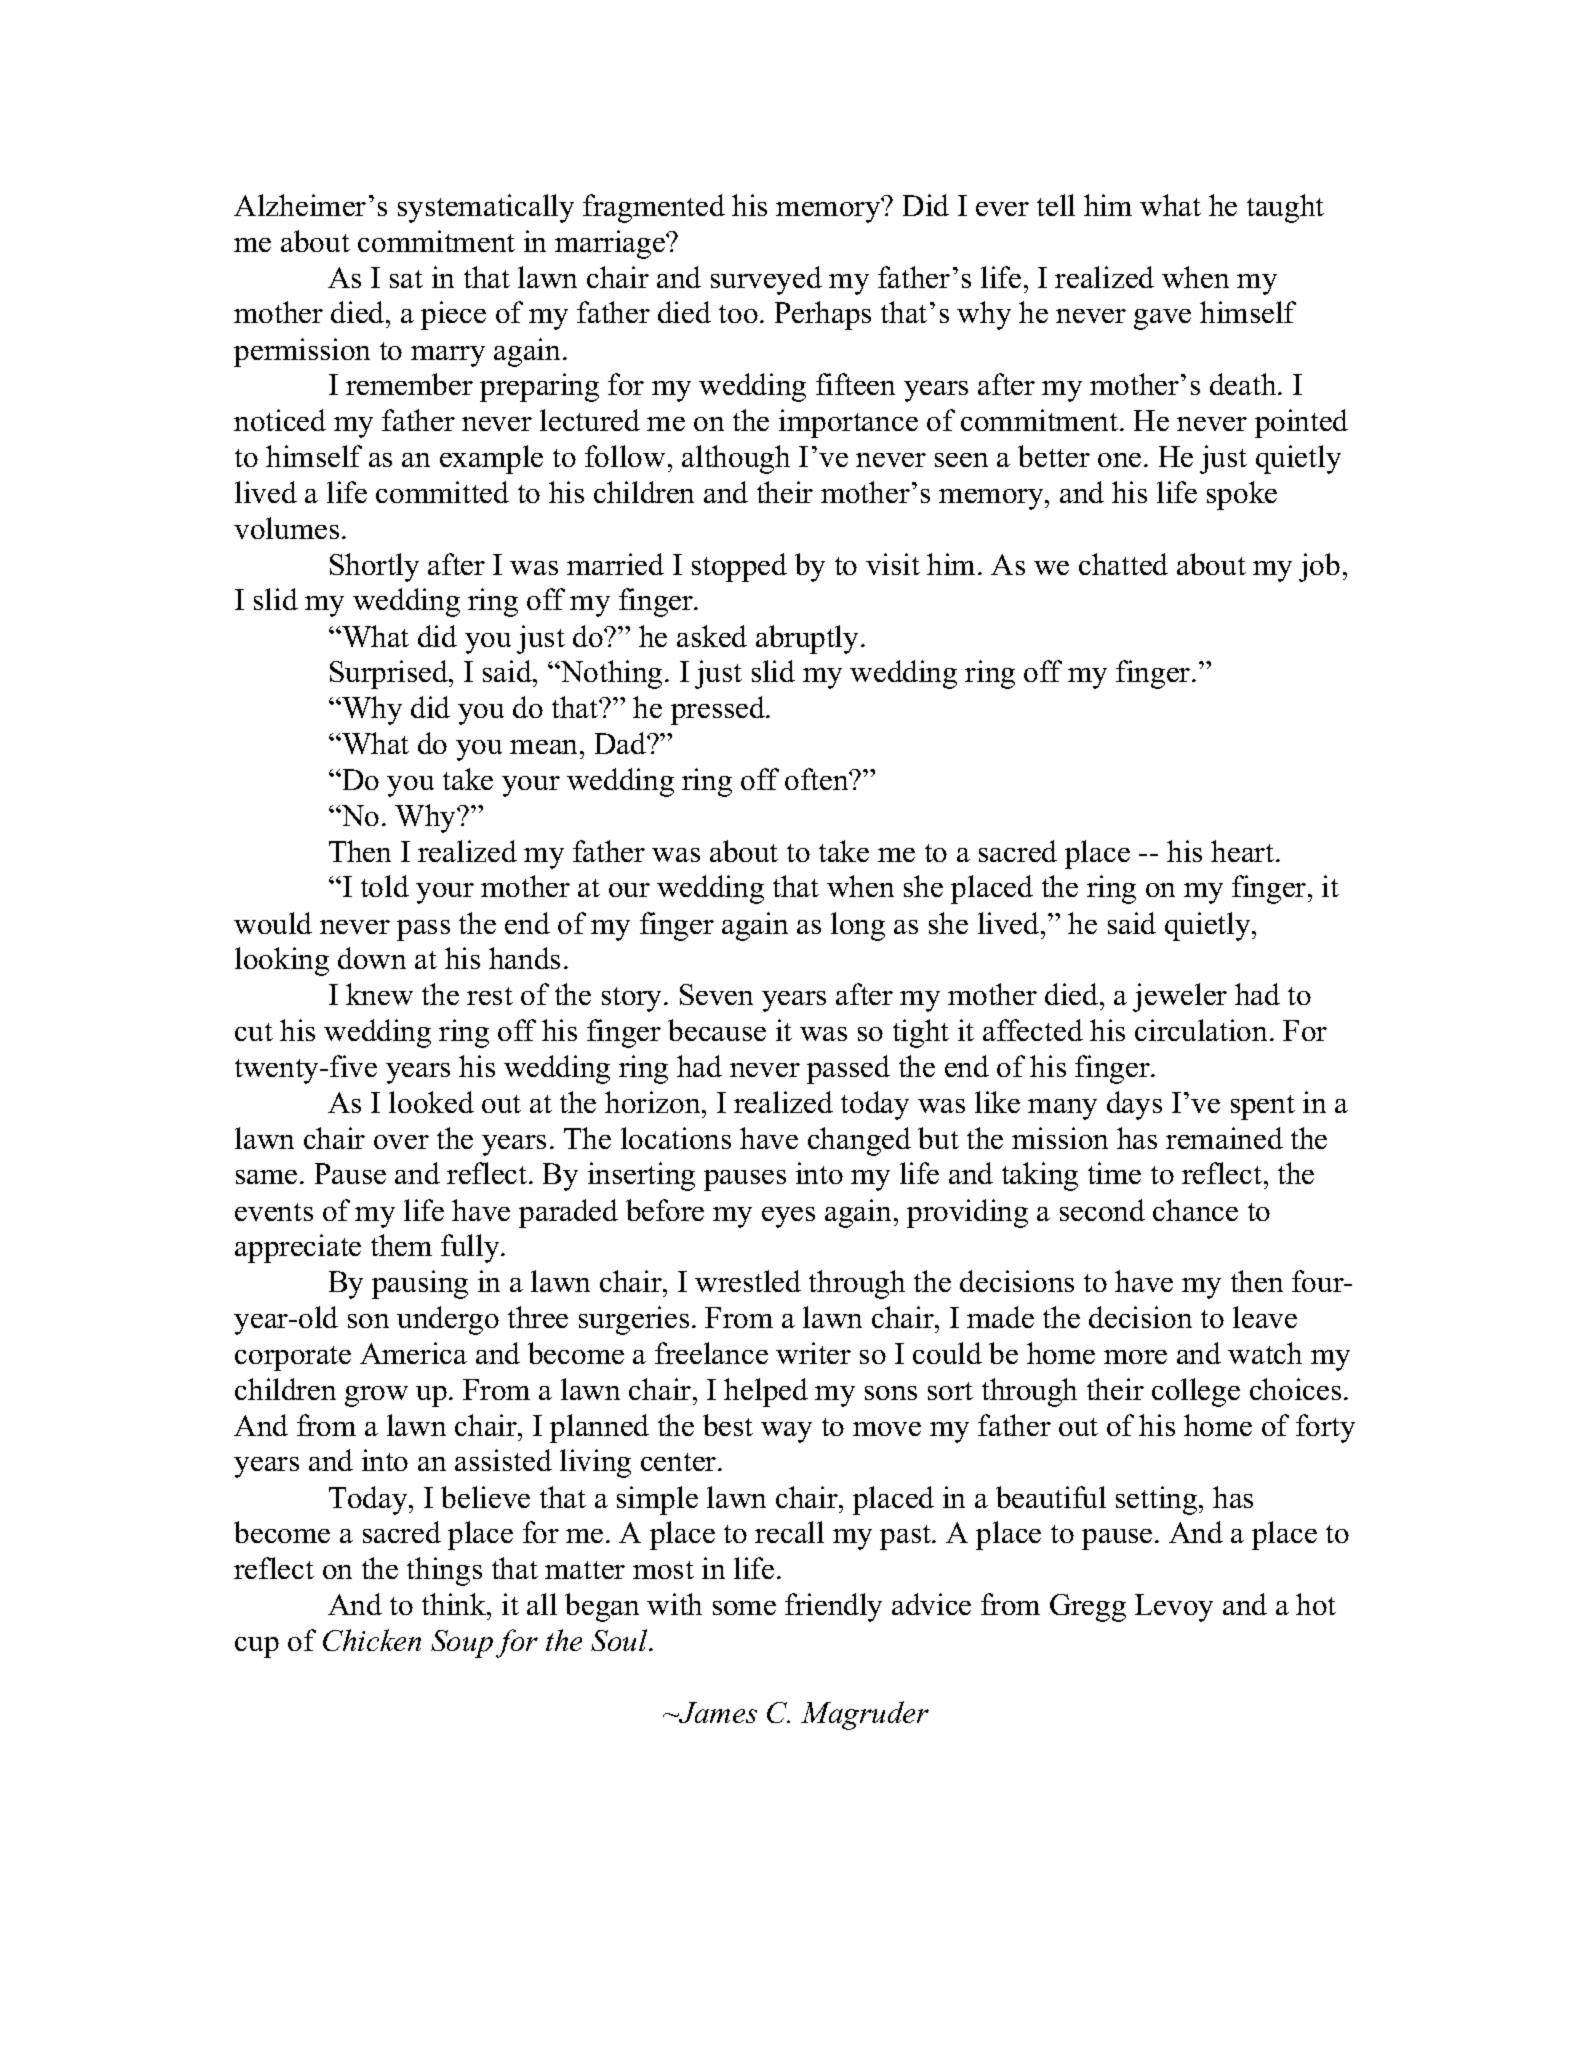 This image has width=1591, height=2059. Describe the element at coordinates (406, 279) in the image. I see `sat` at that location.
